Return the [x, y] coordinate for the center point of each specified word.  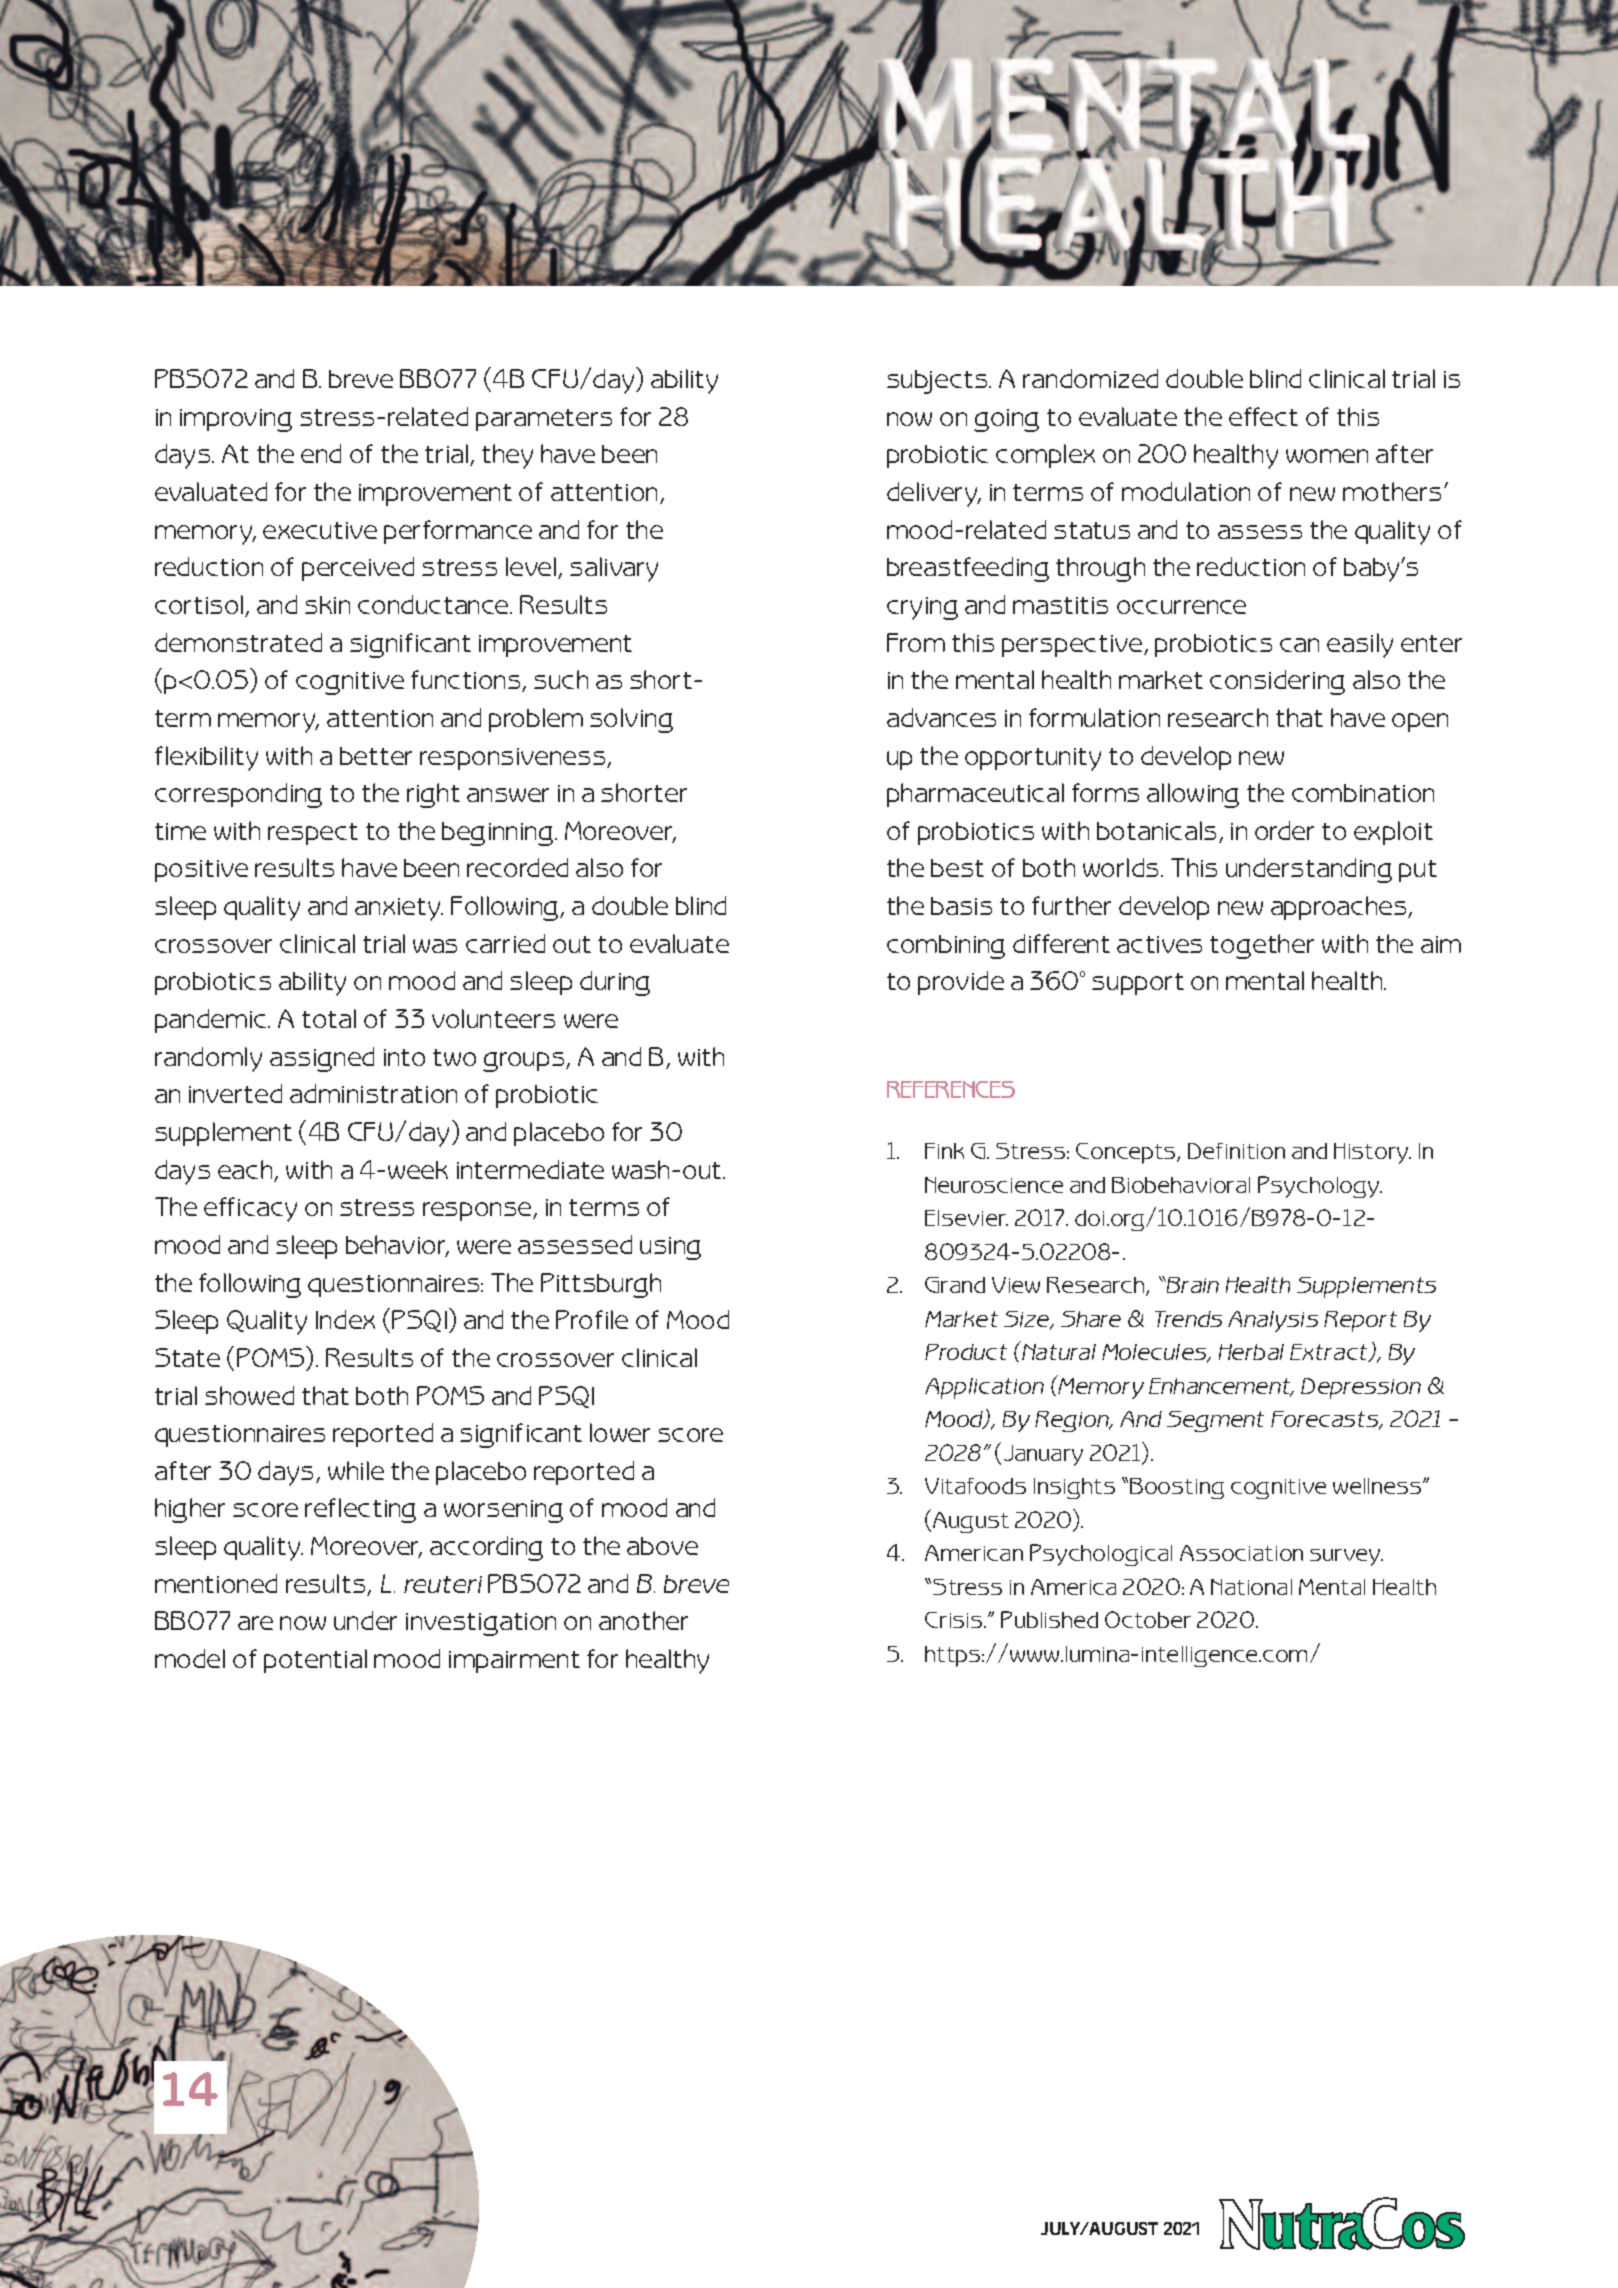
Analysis [1273, 1321]
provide [961, 983]
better [376, 756]
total [329, 1018]
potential [315, 1661]
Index [345, 1319]
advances [941, 717]
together [1262, 946]
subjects [938, 382]
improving [236, 420]
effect [1263, 416]
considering [1277, 682]
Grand [955, 1285]
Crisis [955, 1620]
